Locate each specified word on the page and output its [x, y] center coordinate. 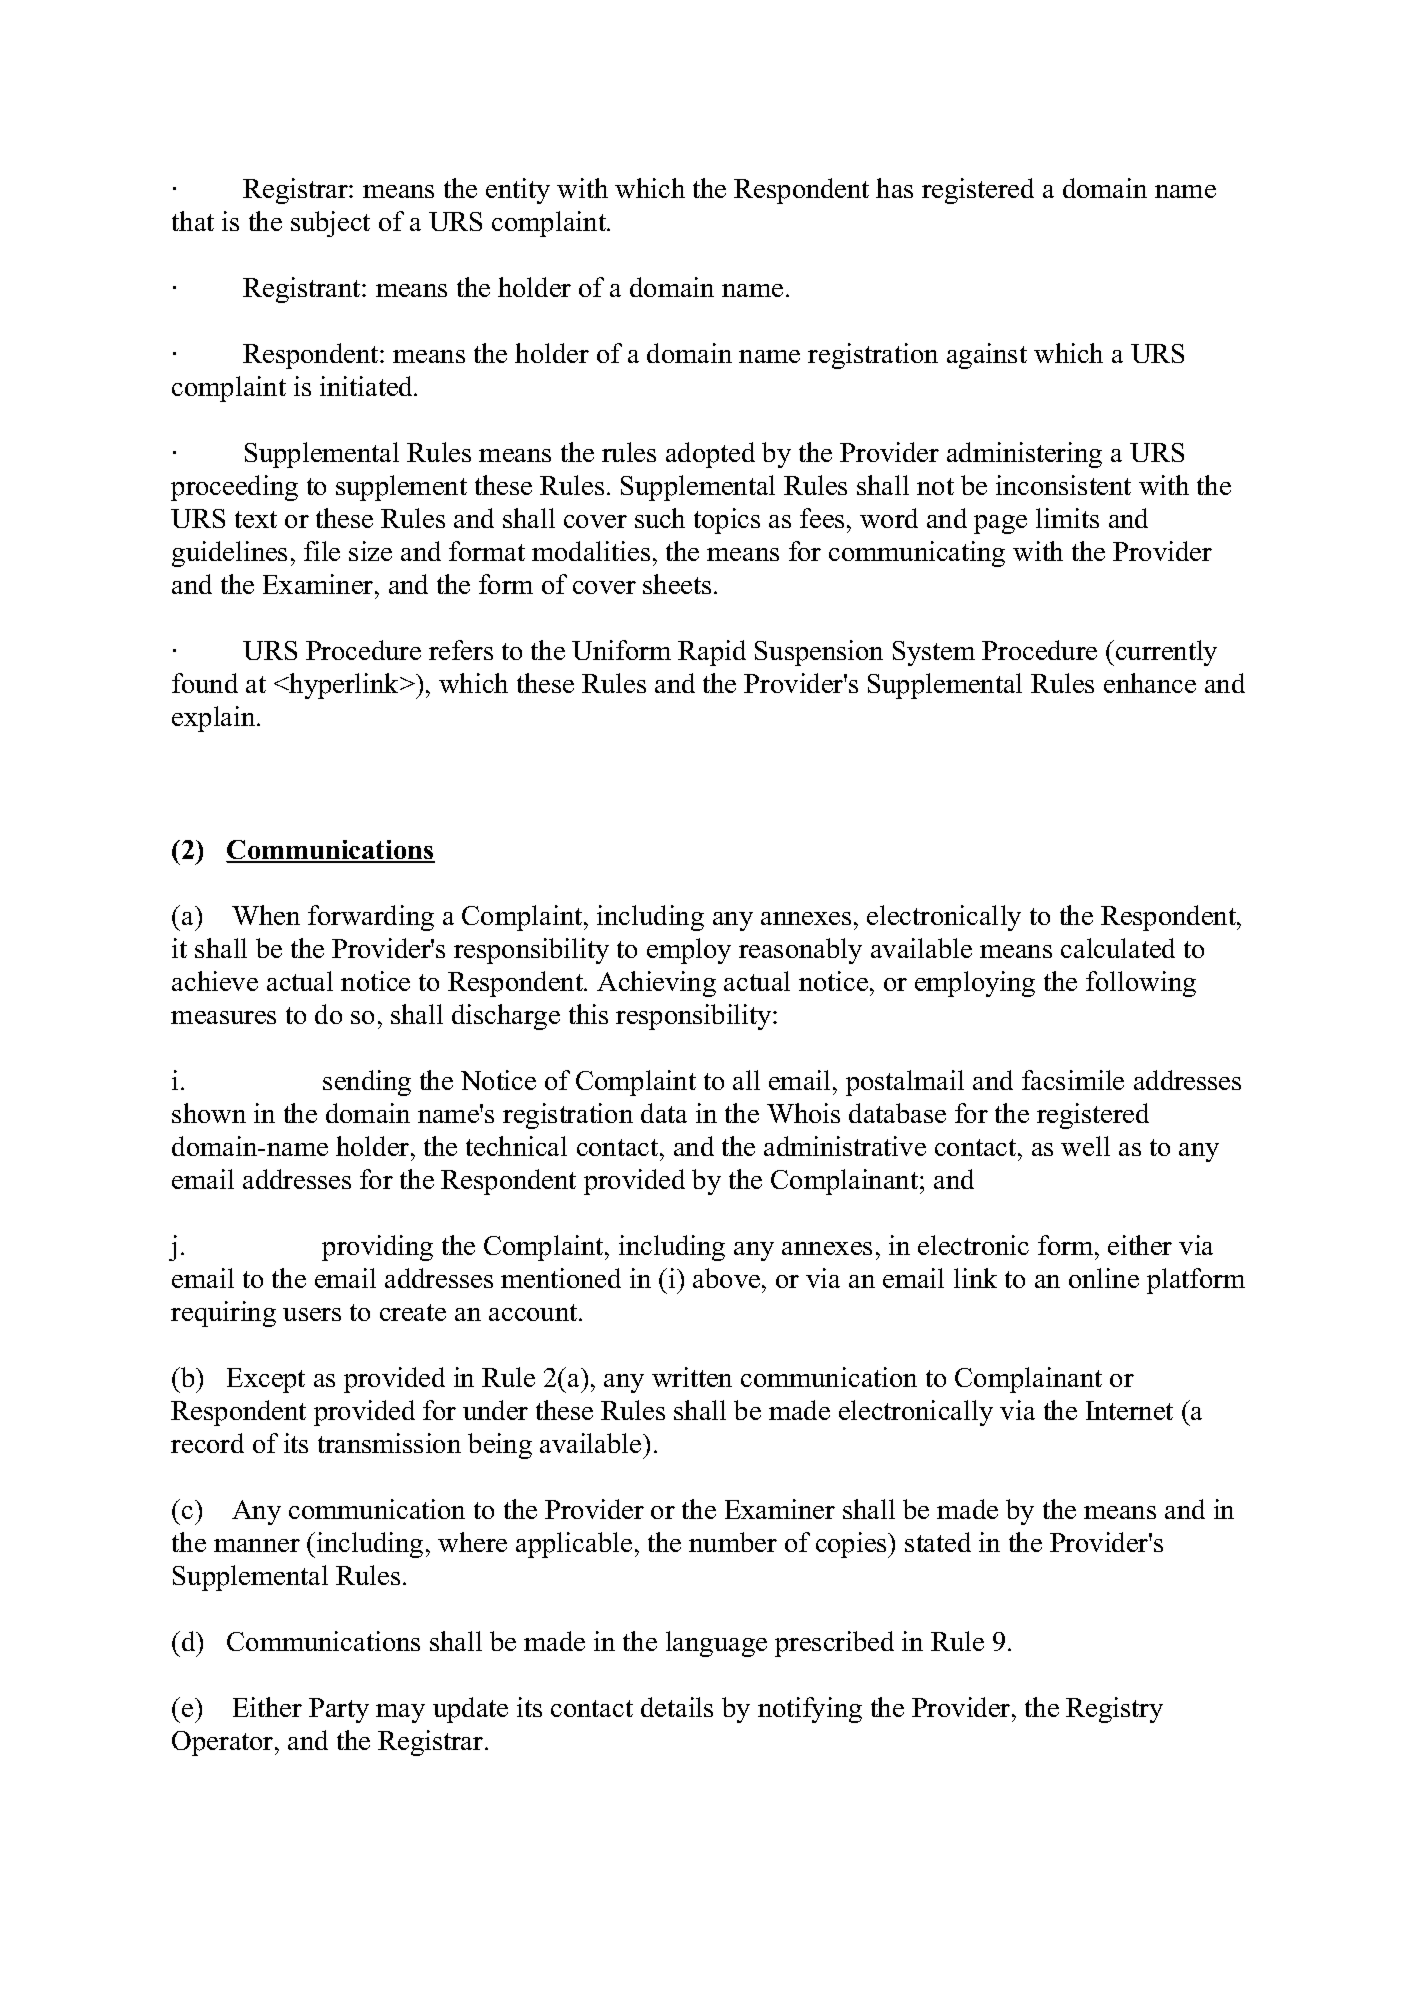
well [1085, 1146]
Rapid [712, 653]
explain [215, 719]
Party [339, 1710]
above [728, 1278]
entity [518, 191]
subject [330, 224]
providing [377, 1248]
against [987, 356]
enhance [1150, 683]
